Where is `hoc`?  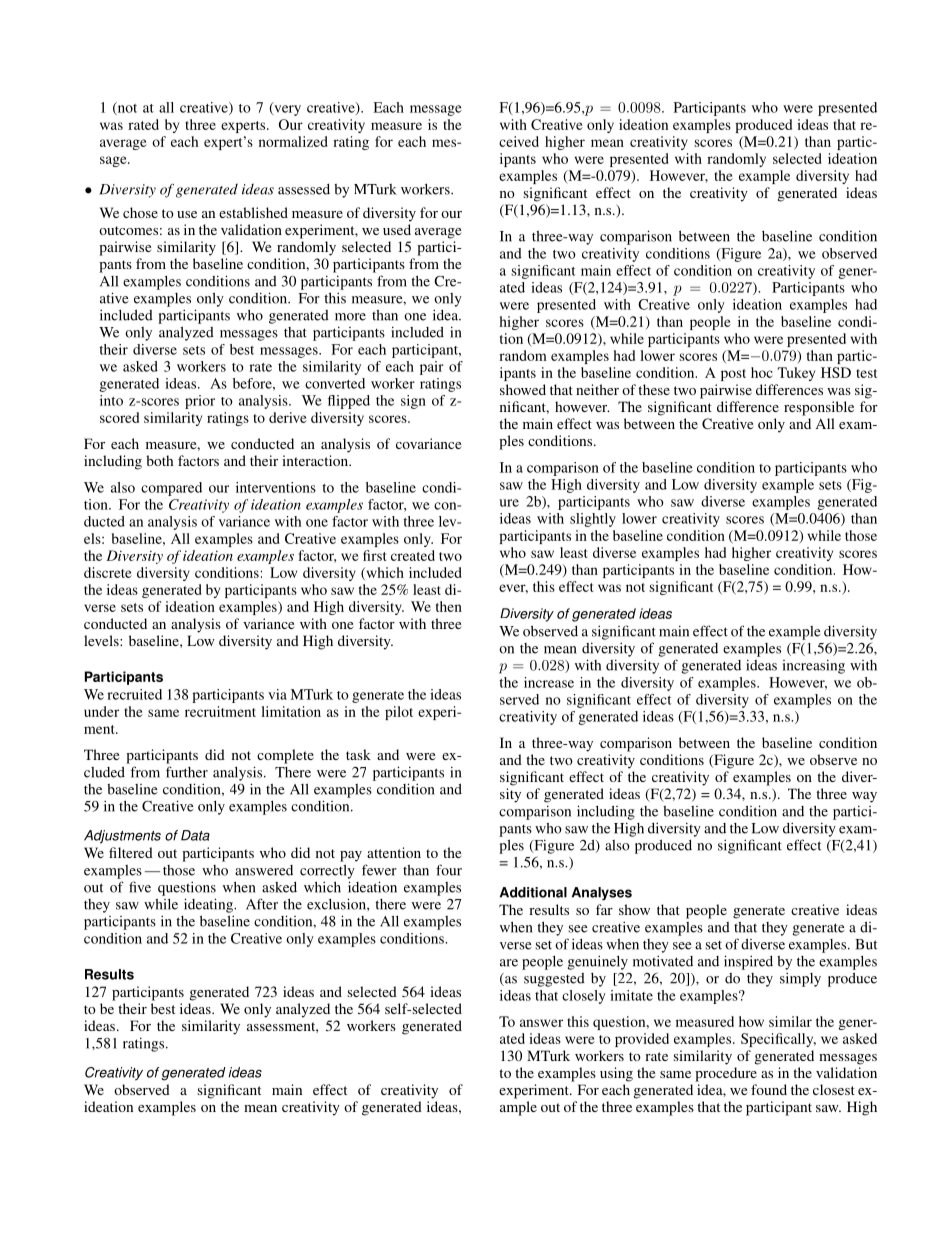
hoc is located at coordinates (762, 372).
